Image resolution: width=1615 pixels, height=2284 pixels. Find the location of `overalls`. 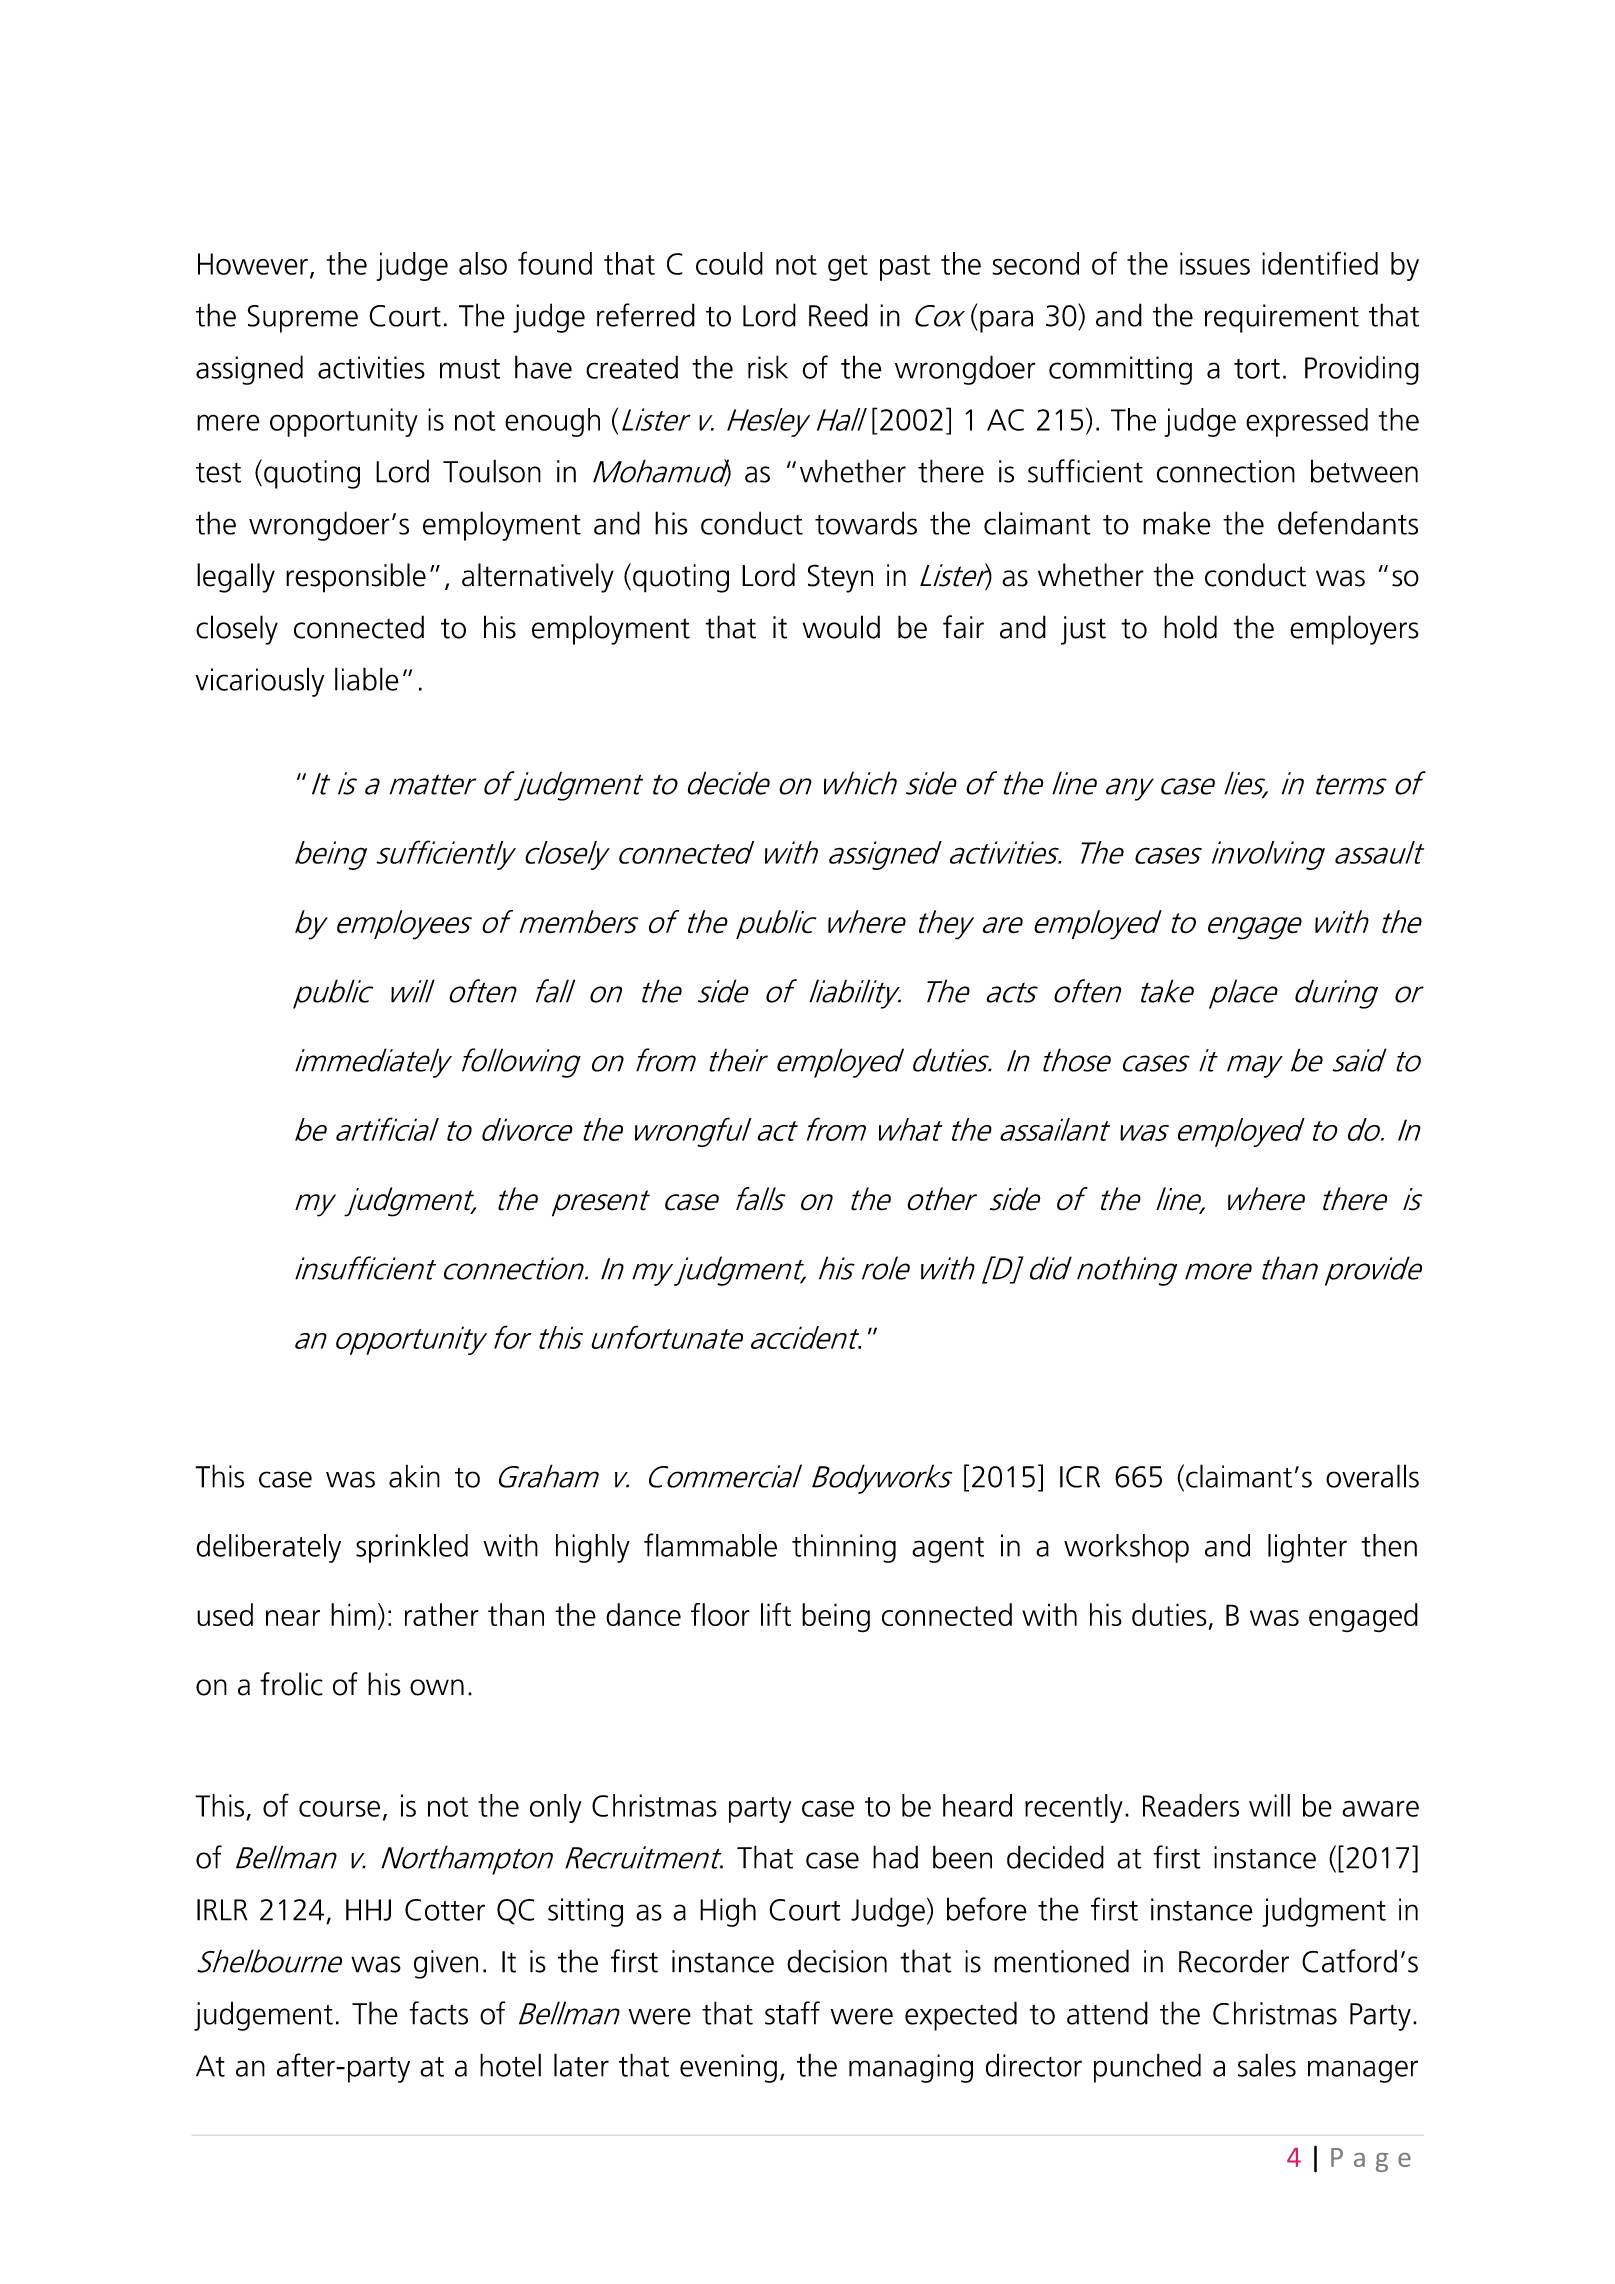

overalls is located at coordinates (1372, 1476).
